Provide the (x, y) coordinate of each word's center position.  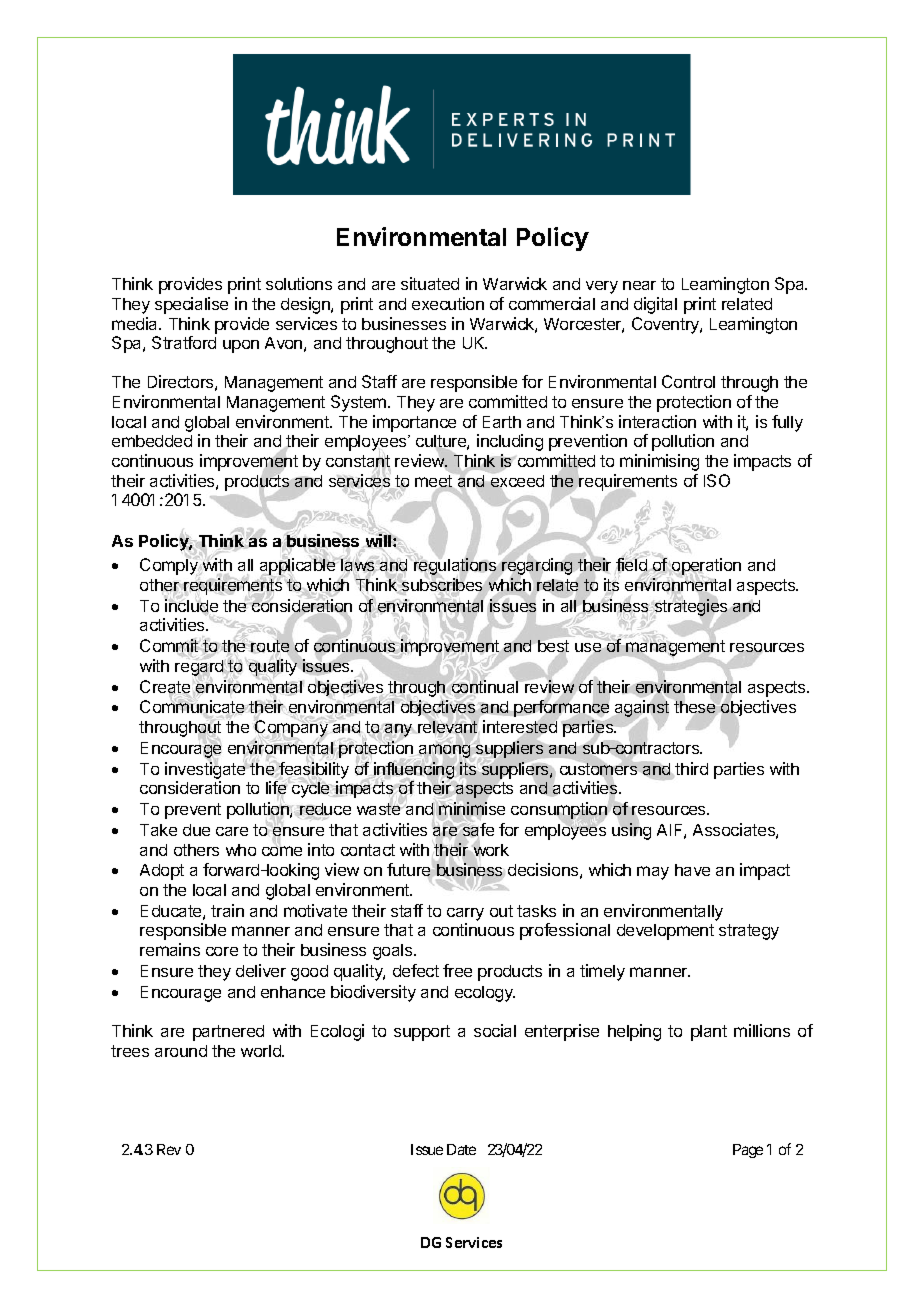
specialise (191, 305)
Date (461, 1149)
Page (748, 1151)
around (181, 1051)
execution (448, 303)
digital (655, 305)
